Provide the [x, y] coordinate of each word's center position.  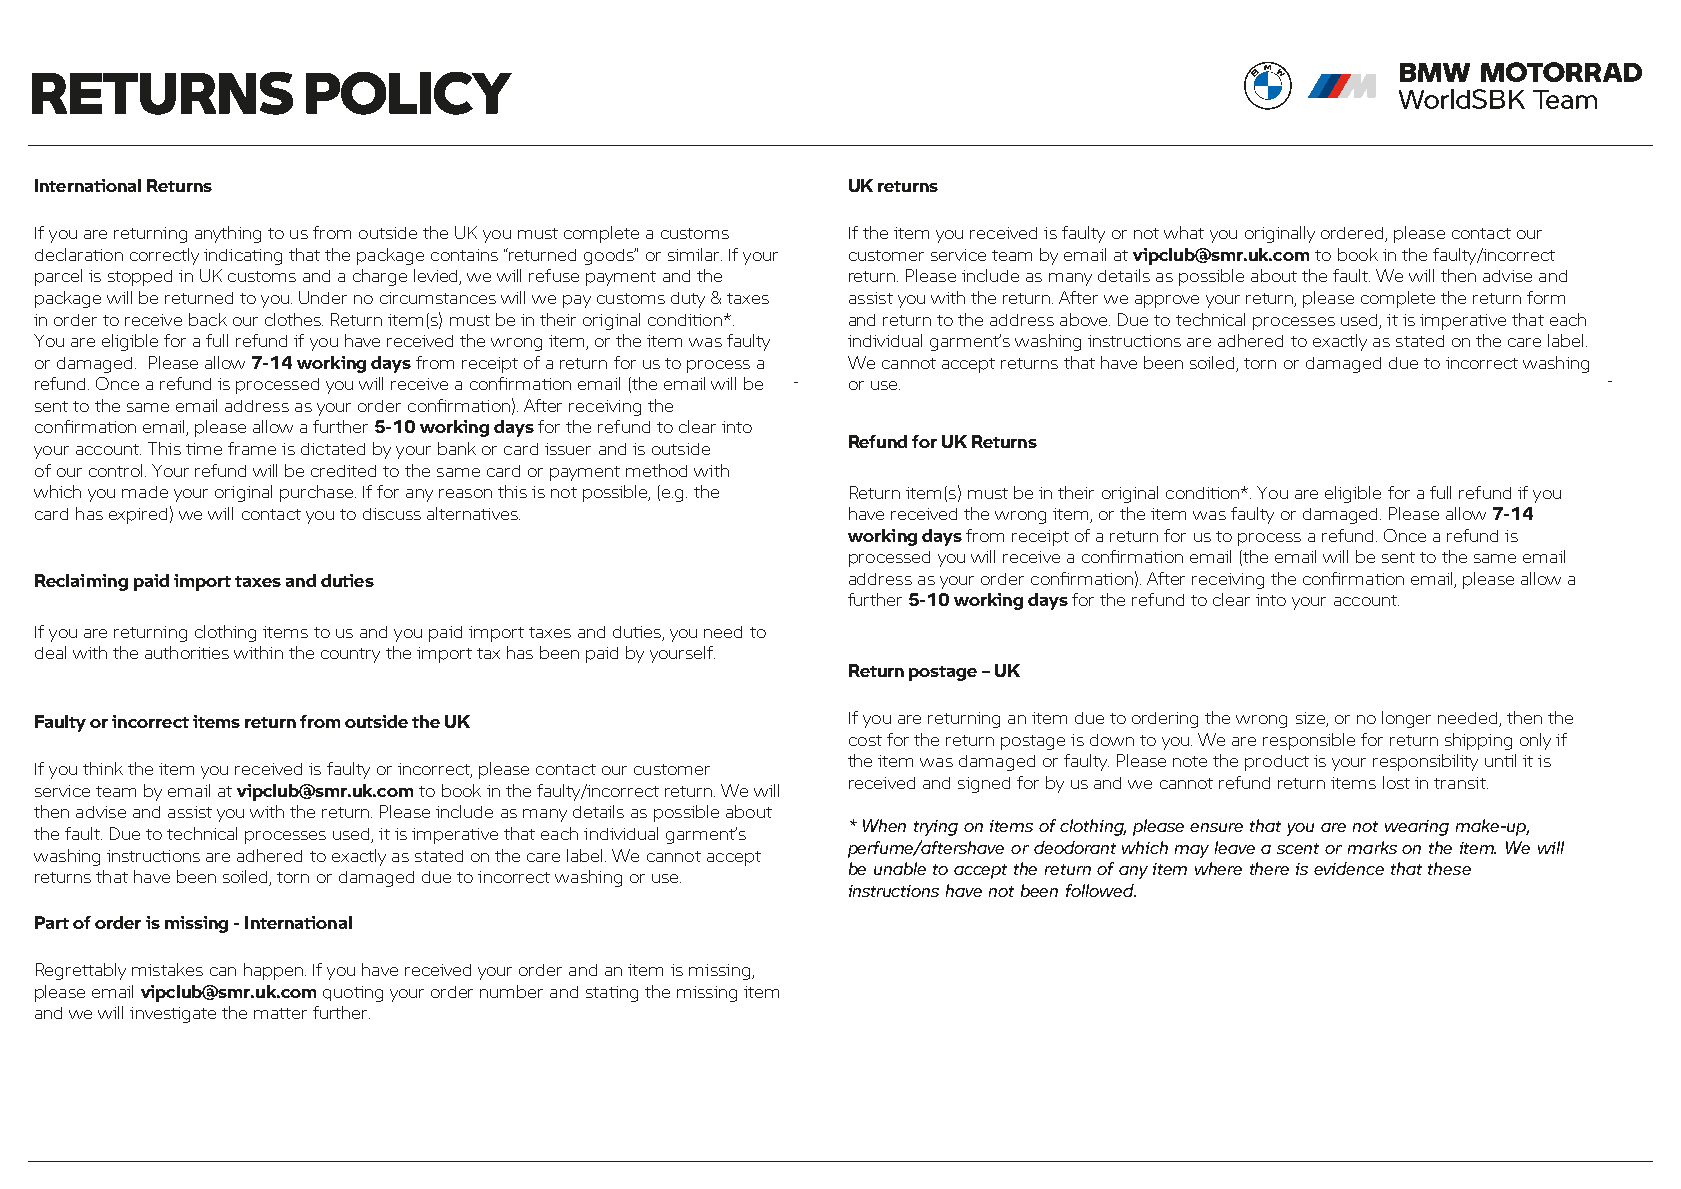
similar [695, 254]
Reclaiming [81, 582]
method [656, 470]
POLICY [409, 93]
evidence [1349, 868]
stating [612, 994]
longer [1406, 719]
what [1184, 232]
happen [273, 971]
